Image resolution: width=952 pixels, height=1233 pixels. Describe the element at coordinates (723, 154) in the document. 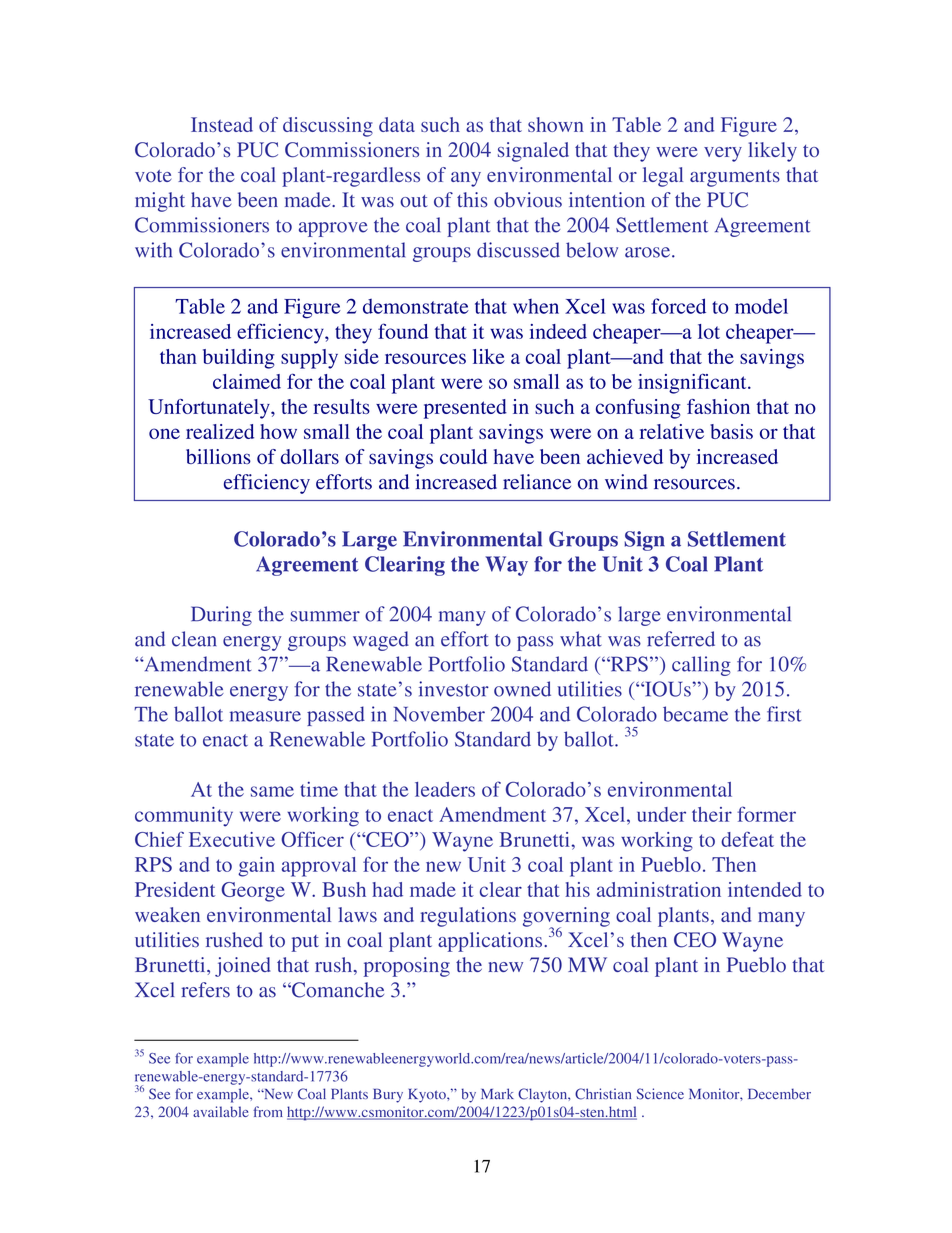

I see `very` at that location.
